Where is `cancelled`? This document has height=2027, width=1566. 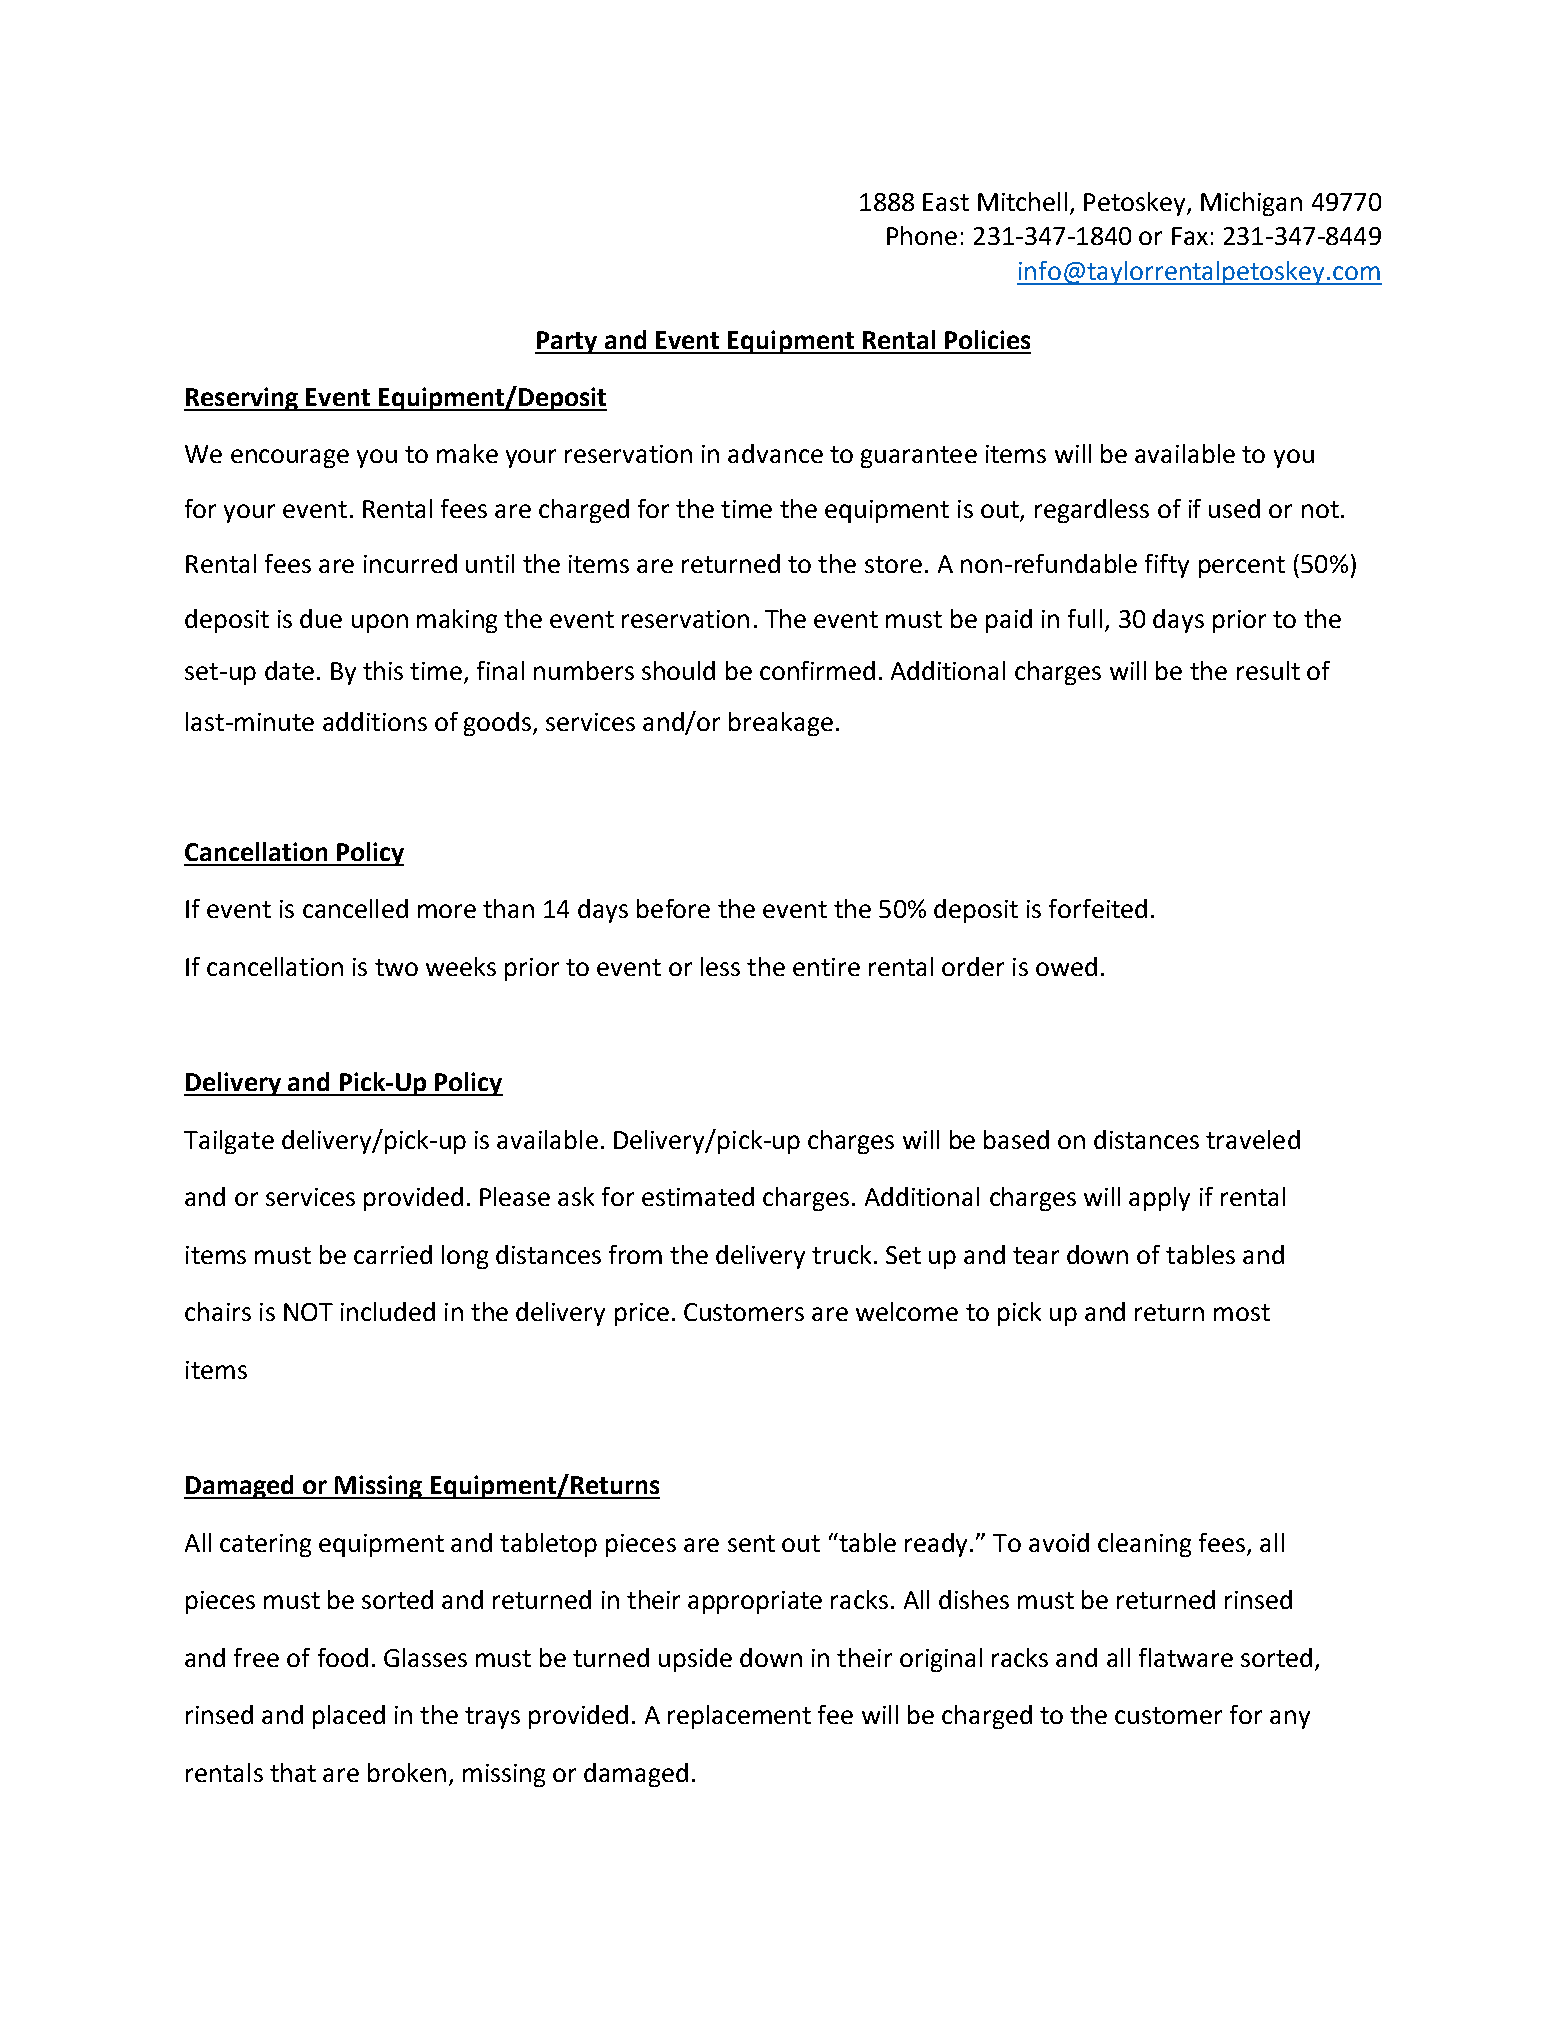 cancelled is located at coordinates (355, 908).
